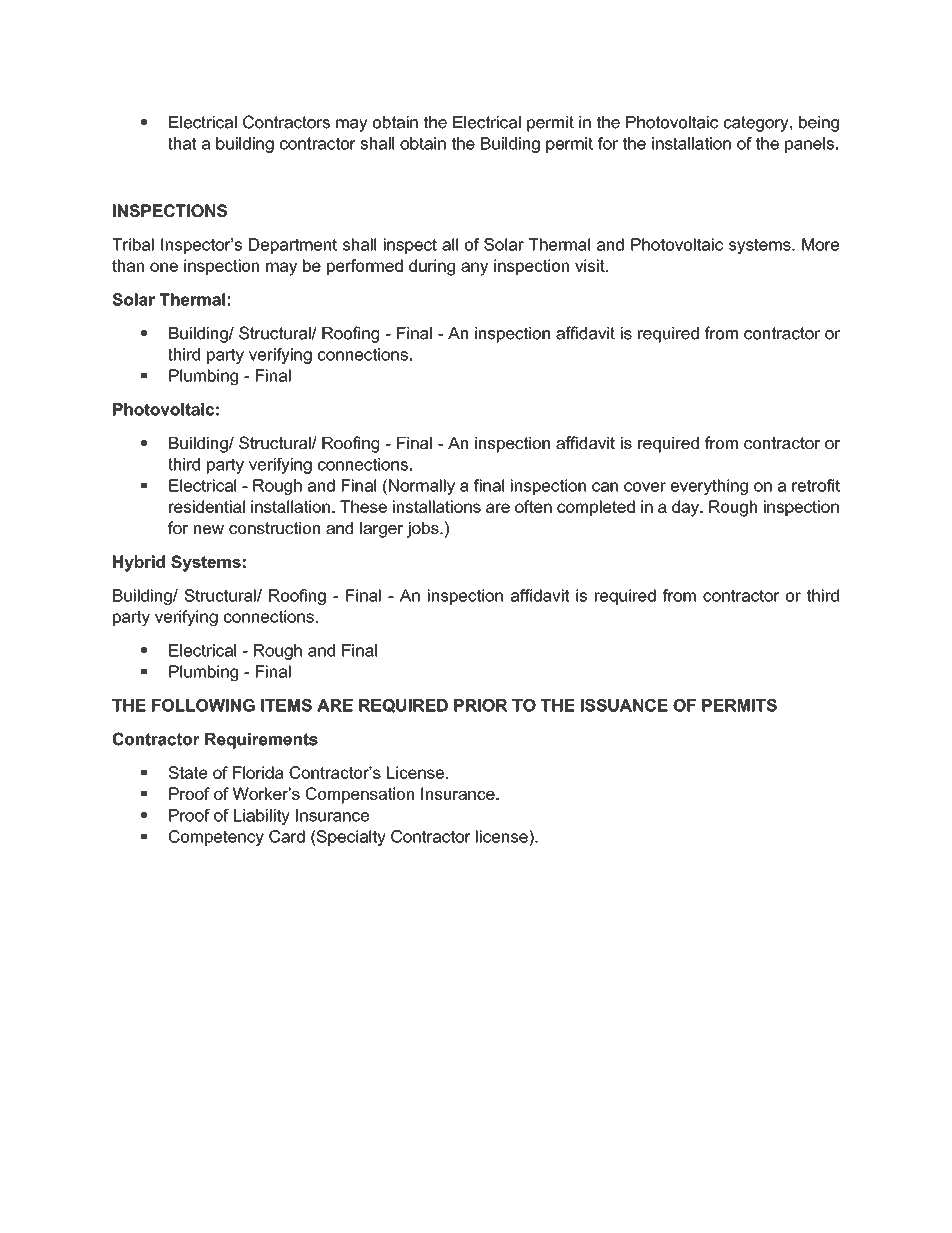 This screenshot has width=952, height=1233. I want to click on any, so click(474, 269).
